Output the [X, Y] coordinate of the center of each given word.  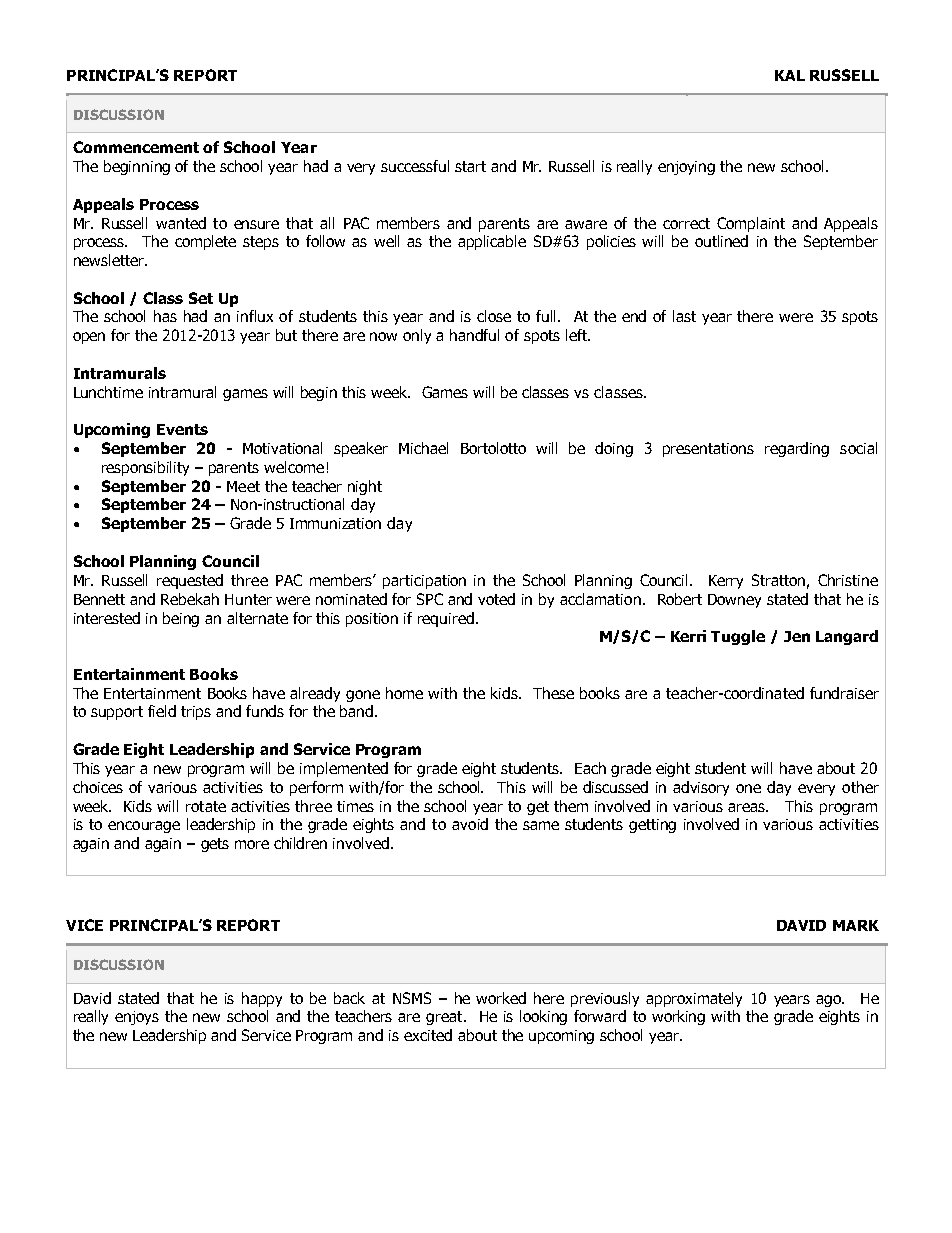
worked [501, 998]
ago [830, 1001]
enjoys [137, 1018]
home [404, 693]
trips [196, 713]
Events [182, 429]
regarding [797, 449]
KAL [790, 75]
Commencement [136, 147]
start [470, 166]
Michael [423, 448]
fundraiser [844, 693]
